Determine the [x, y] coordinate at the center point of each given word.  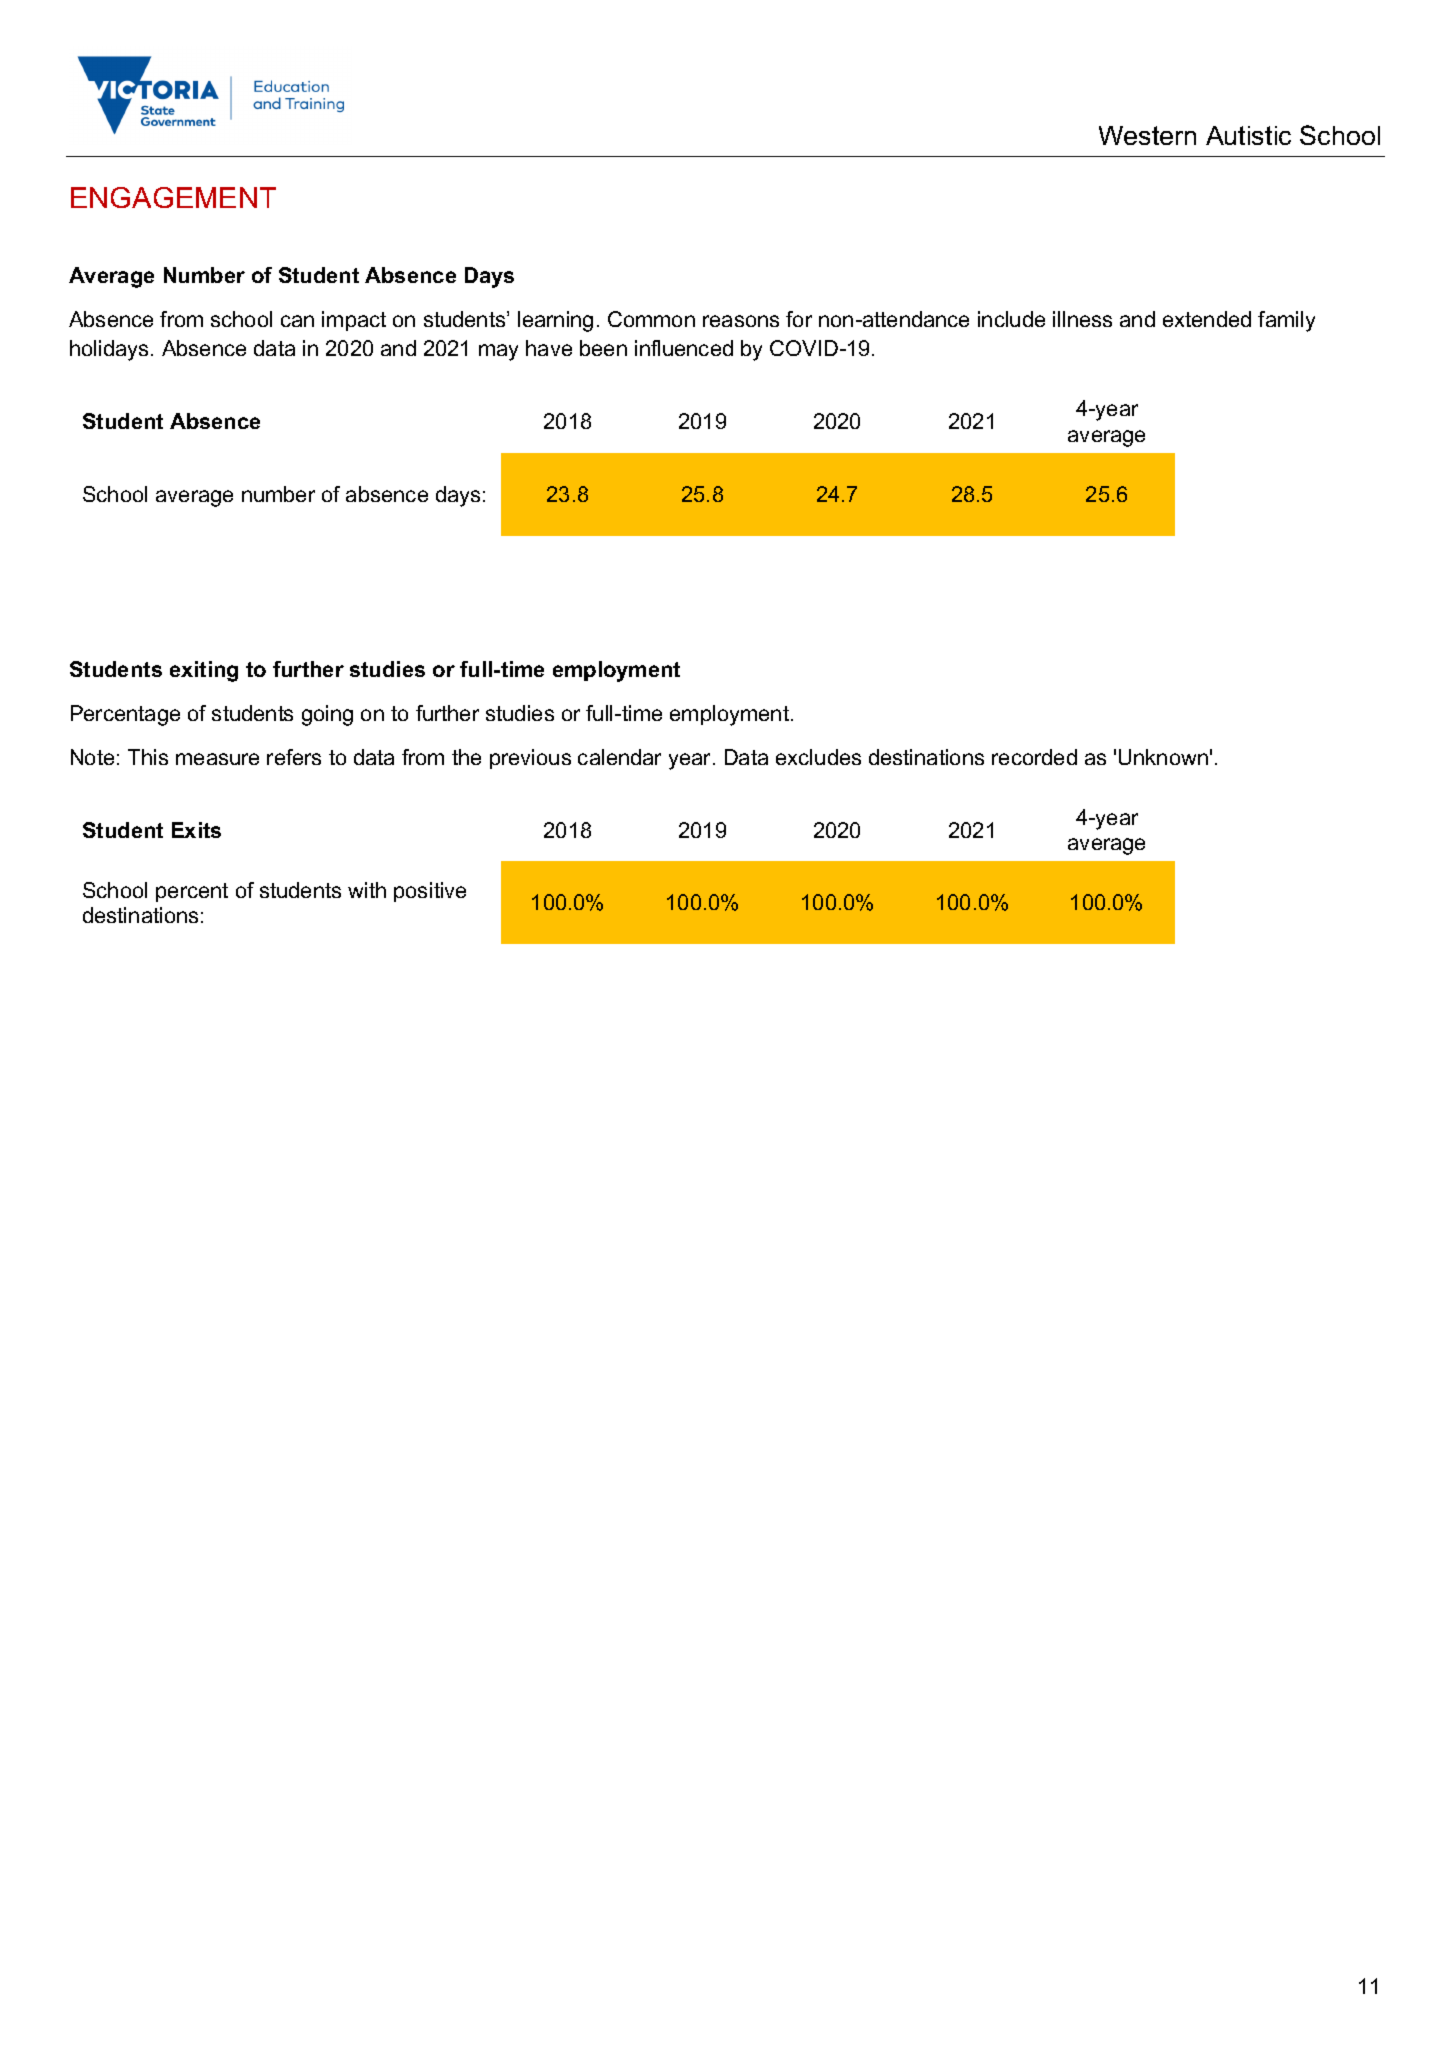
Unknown [1163, 757]
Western [1147, 135]
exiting [204, 671]
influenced [684, 348]
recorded [1034, 757]
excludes [818, 757]
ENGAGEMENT [173, 197]
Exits [196, 830]
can [297, 321]
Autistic [1248, 135]
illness [1082, 319]
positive [430, 892]
